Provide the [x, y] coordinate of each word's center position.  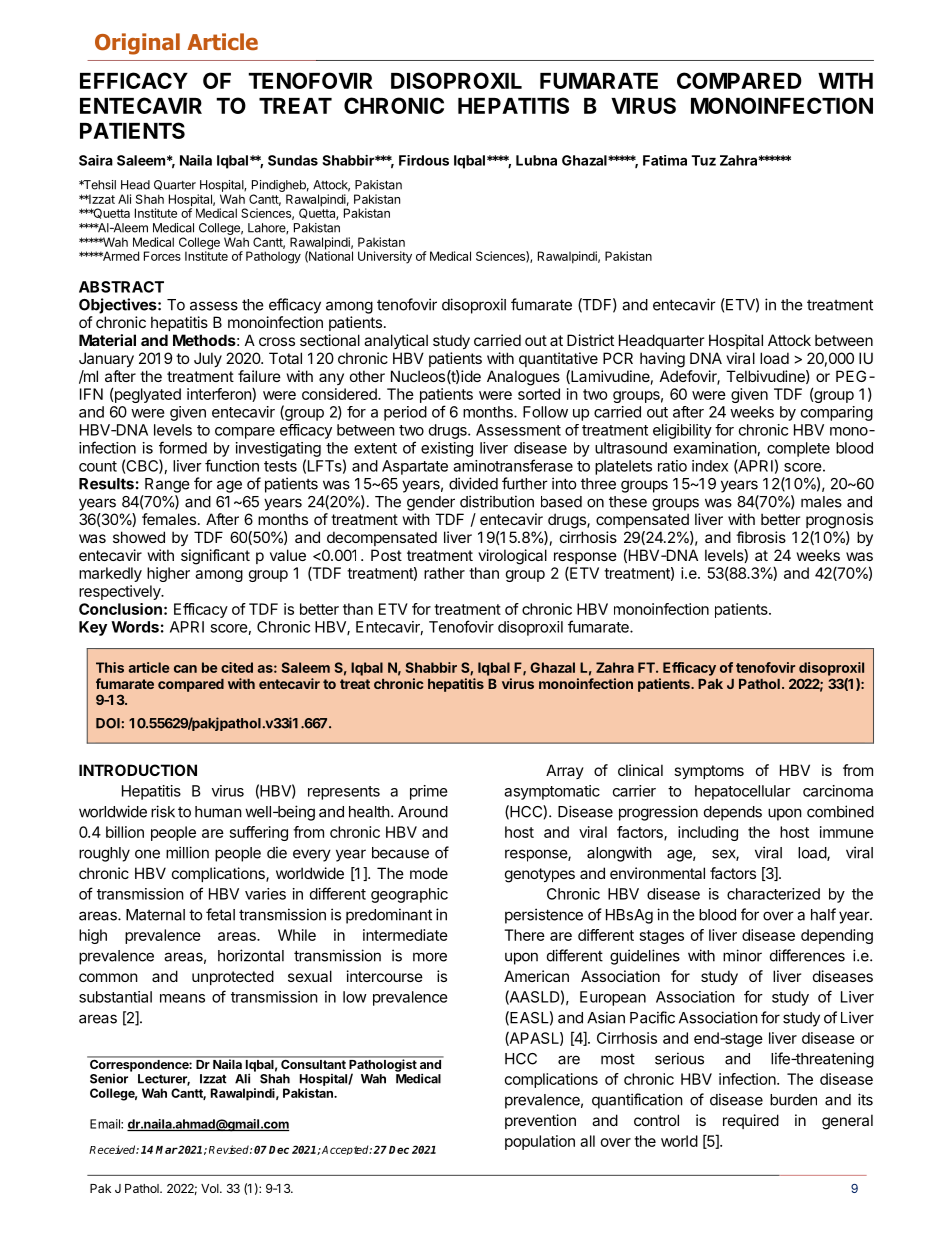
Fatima [665, 160]
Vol [211, 1188]
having [662, 360]
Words [135, 627]
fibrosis [761, 537]
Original [137, 44]
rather [444, 573]
